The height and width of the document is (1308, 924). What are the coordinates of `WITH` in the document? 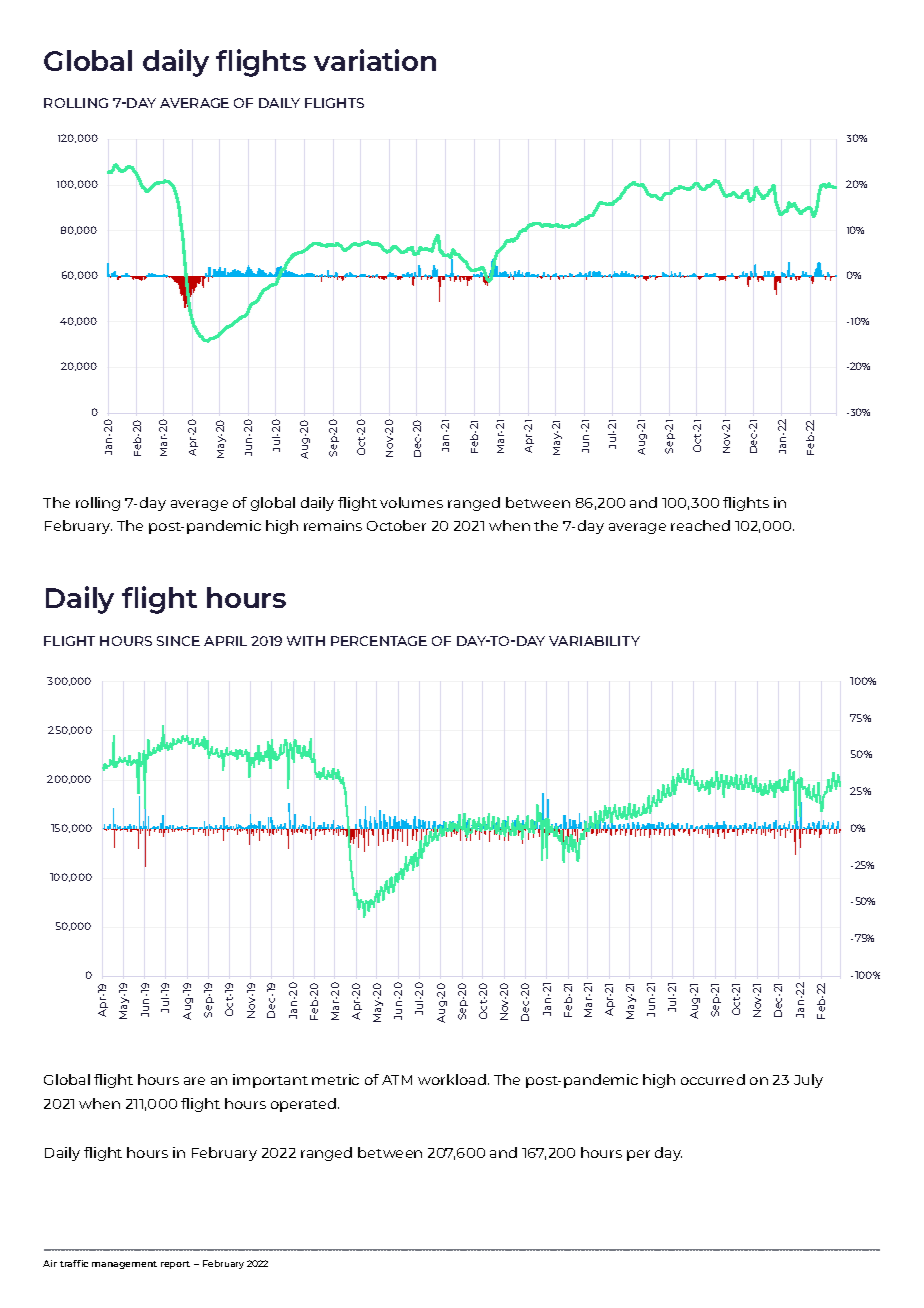 It's located at (306, 641).
